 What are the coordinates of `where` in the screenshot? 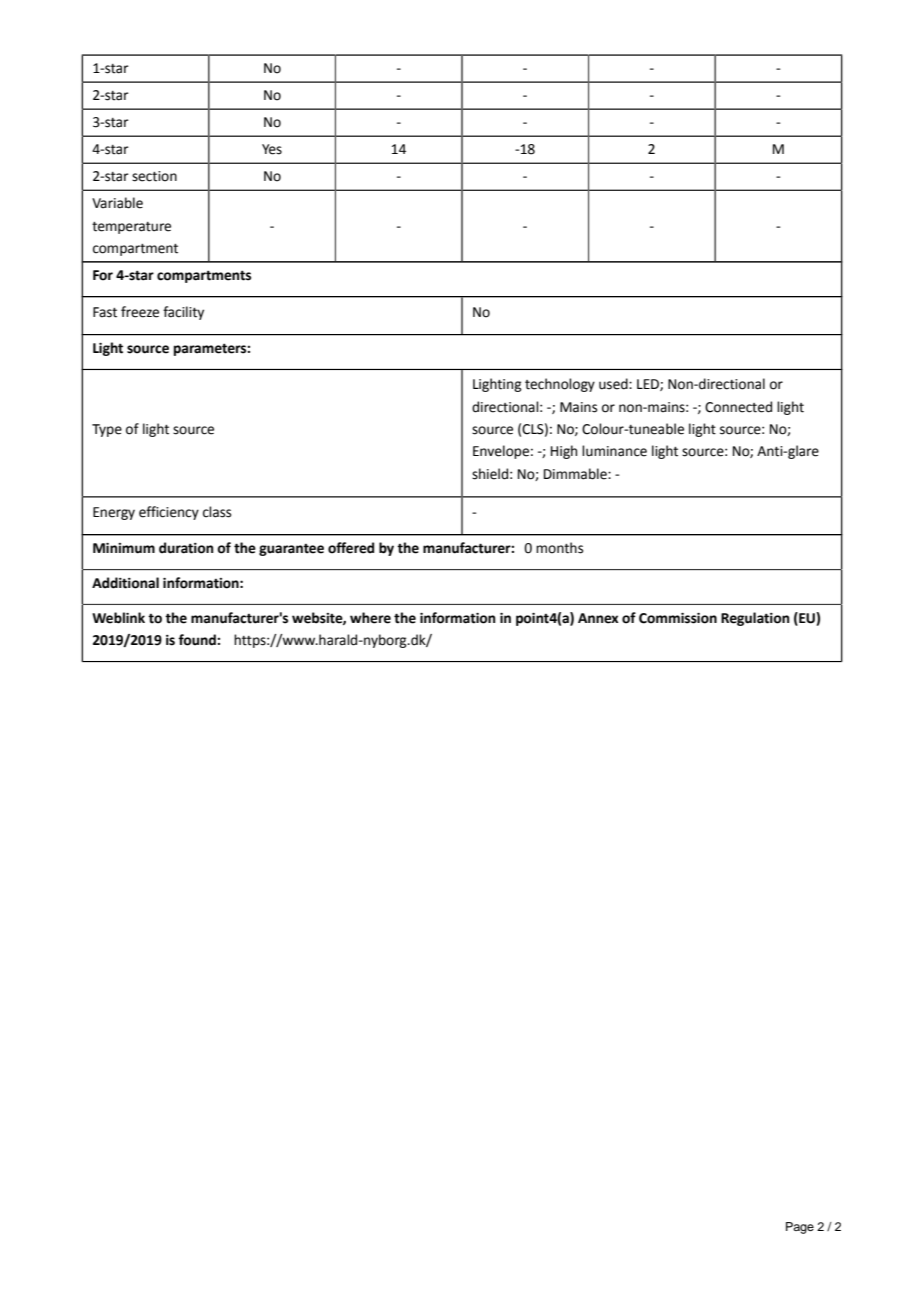 It's located at (370, 618).
